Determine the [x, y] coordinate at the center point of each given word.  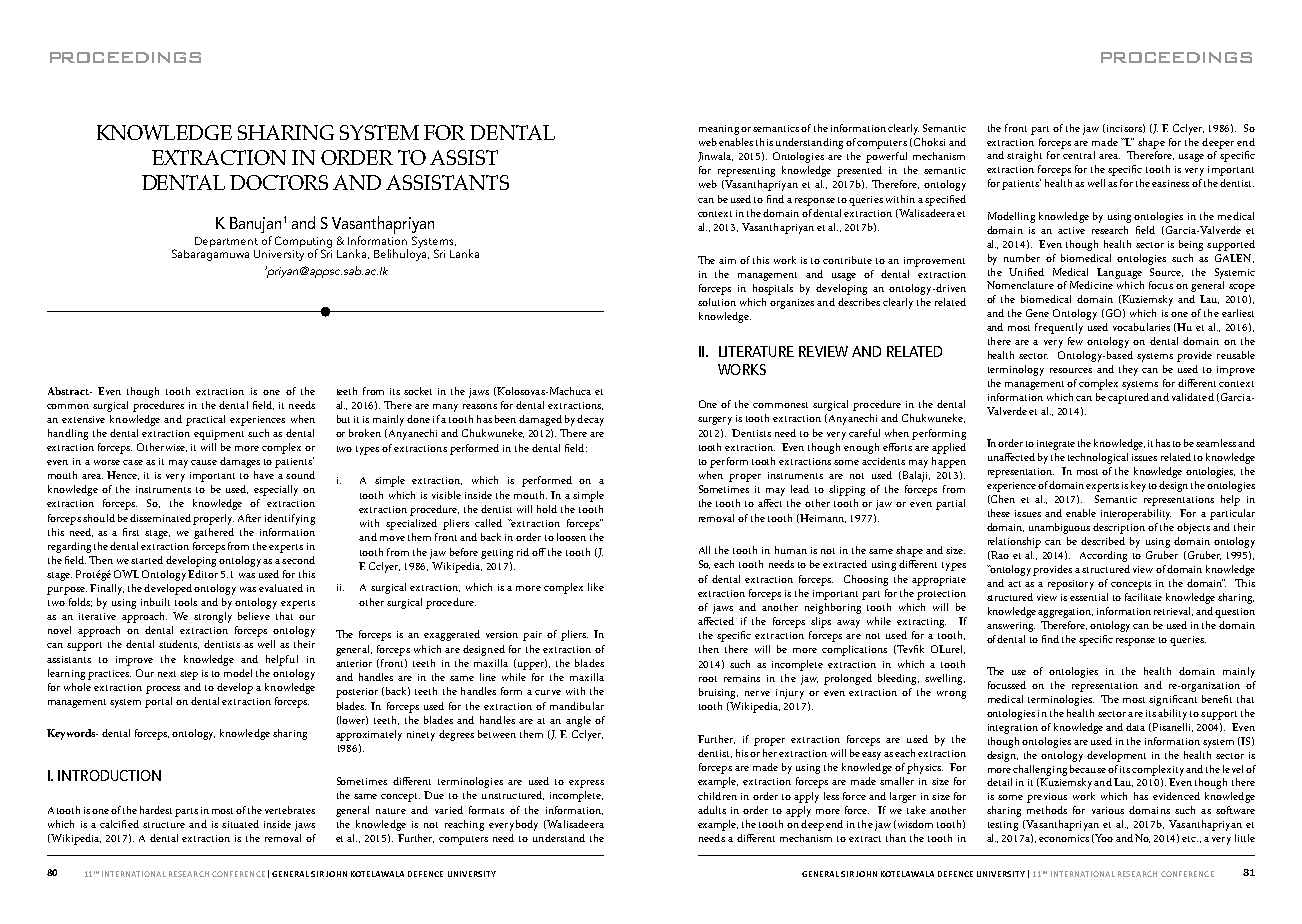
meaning [719, 130]
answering [1011, 627]
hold [547, 509]
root [708, 679]
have [264, 475]
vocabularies [1141, 327]
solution [717, 302]
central [1079, 155]
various [1108, 810]
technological [1098, 458]
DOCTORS [279, 182]
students [179, 644]
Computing [303, 243]
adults [712, 810]
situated [240, 824]
